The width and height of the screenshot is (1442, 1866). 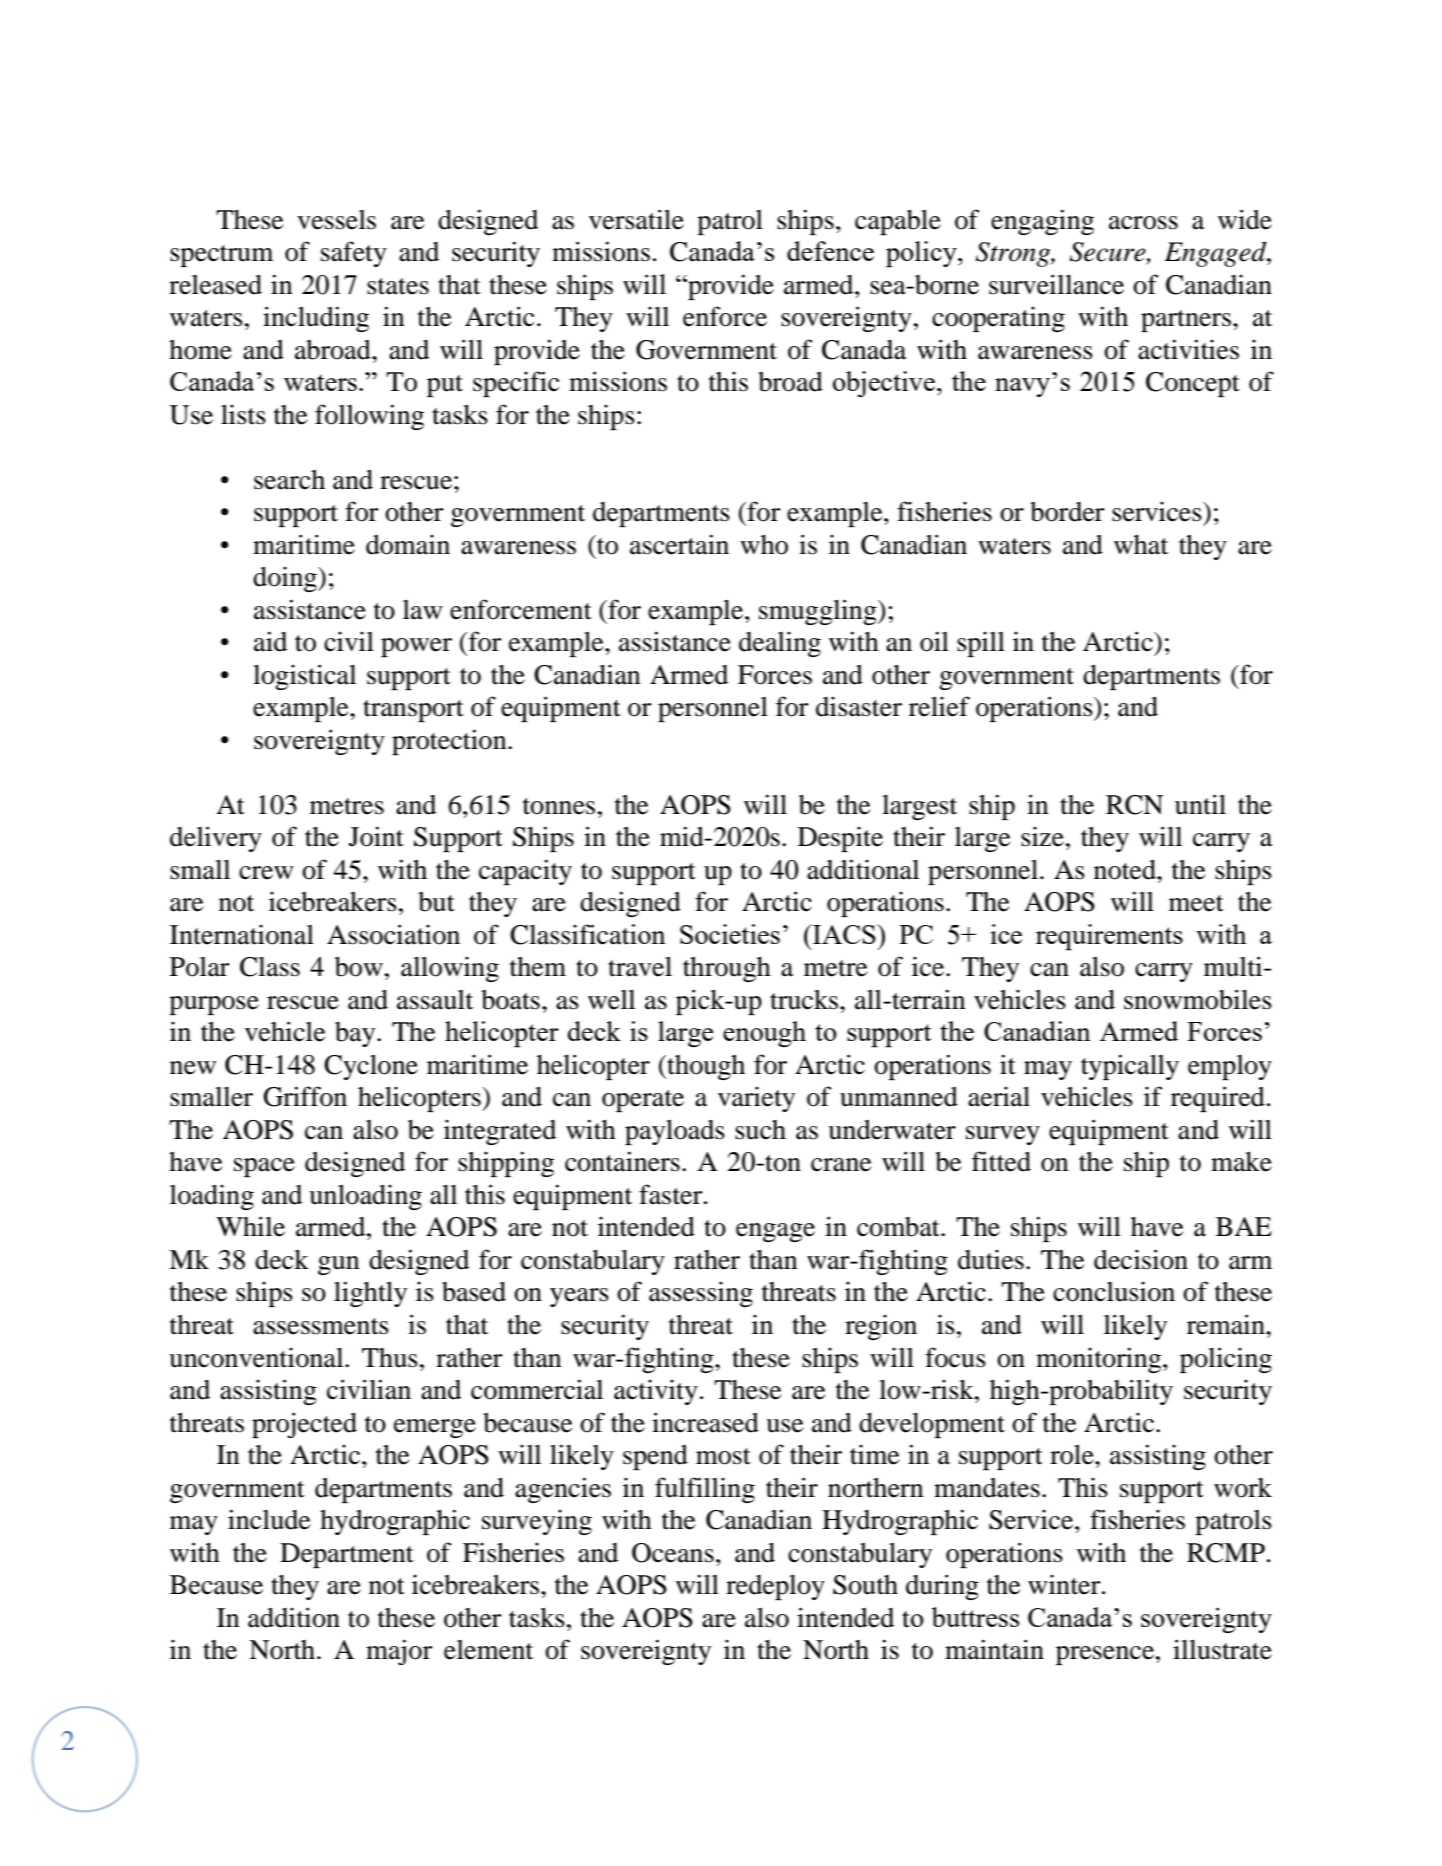 I want to click on payloads, so click(x=675, y=1132).
